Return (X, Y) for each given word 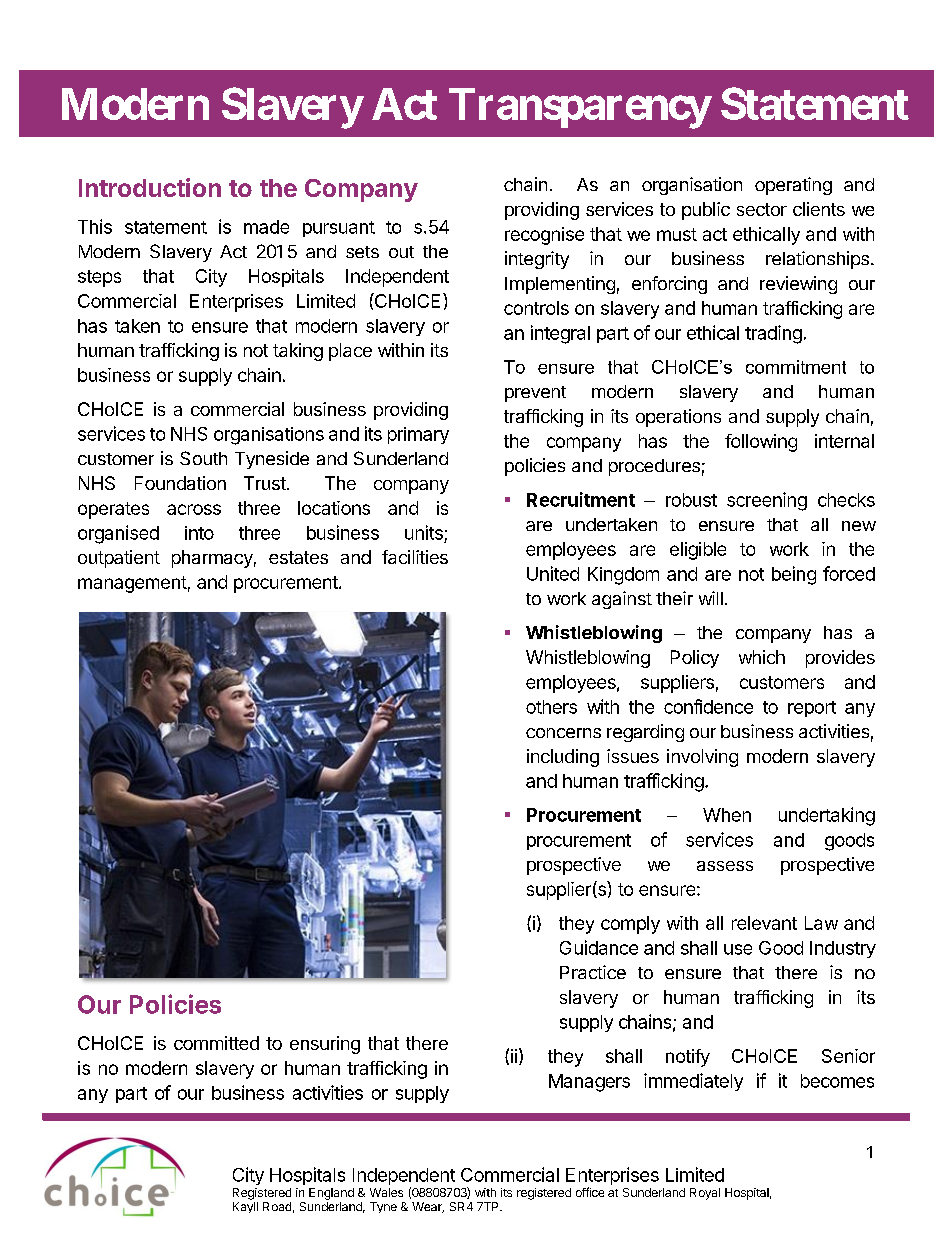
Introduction (150, 187)
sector (762, 209)
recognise (544, 236)
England (331, 1194)
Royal (705, 1194)
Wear (428, 1207)
